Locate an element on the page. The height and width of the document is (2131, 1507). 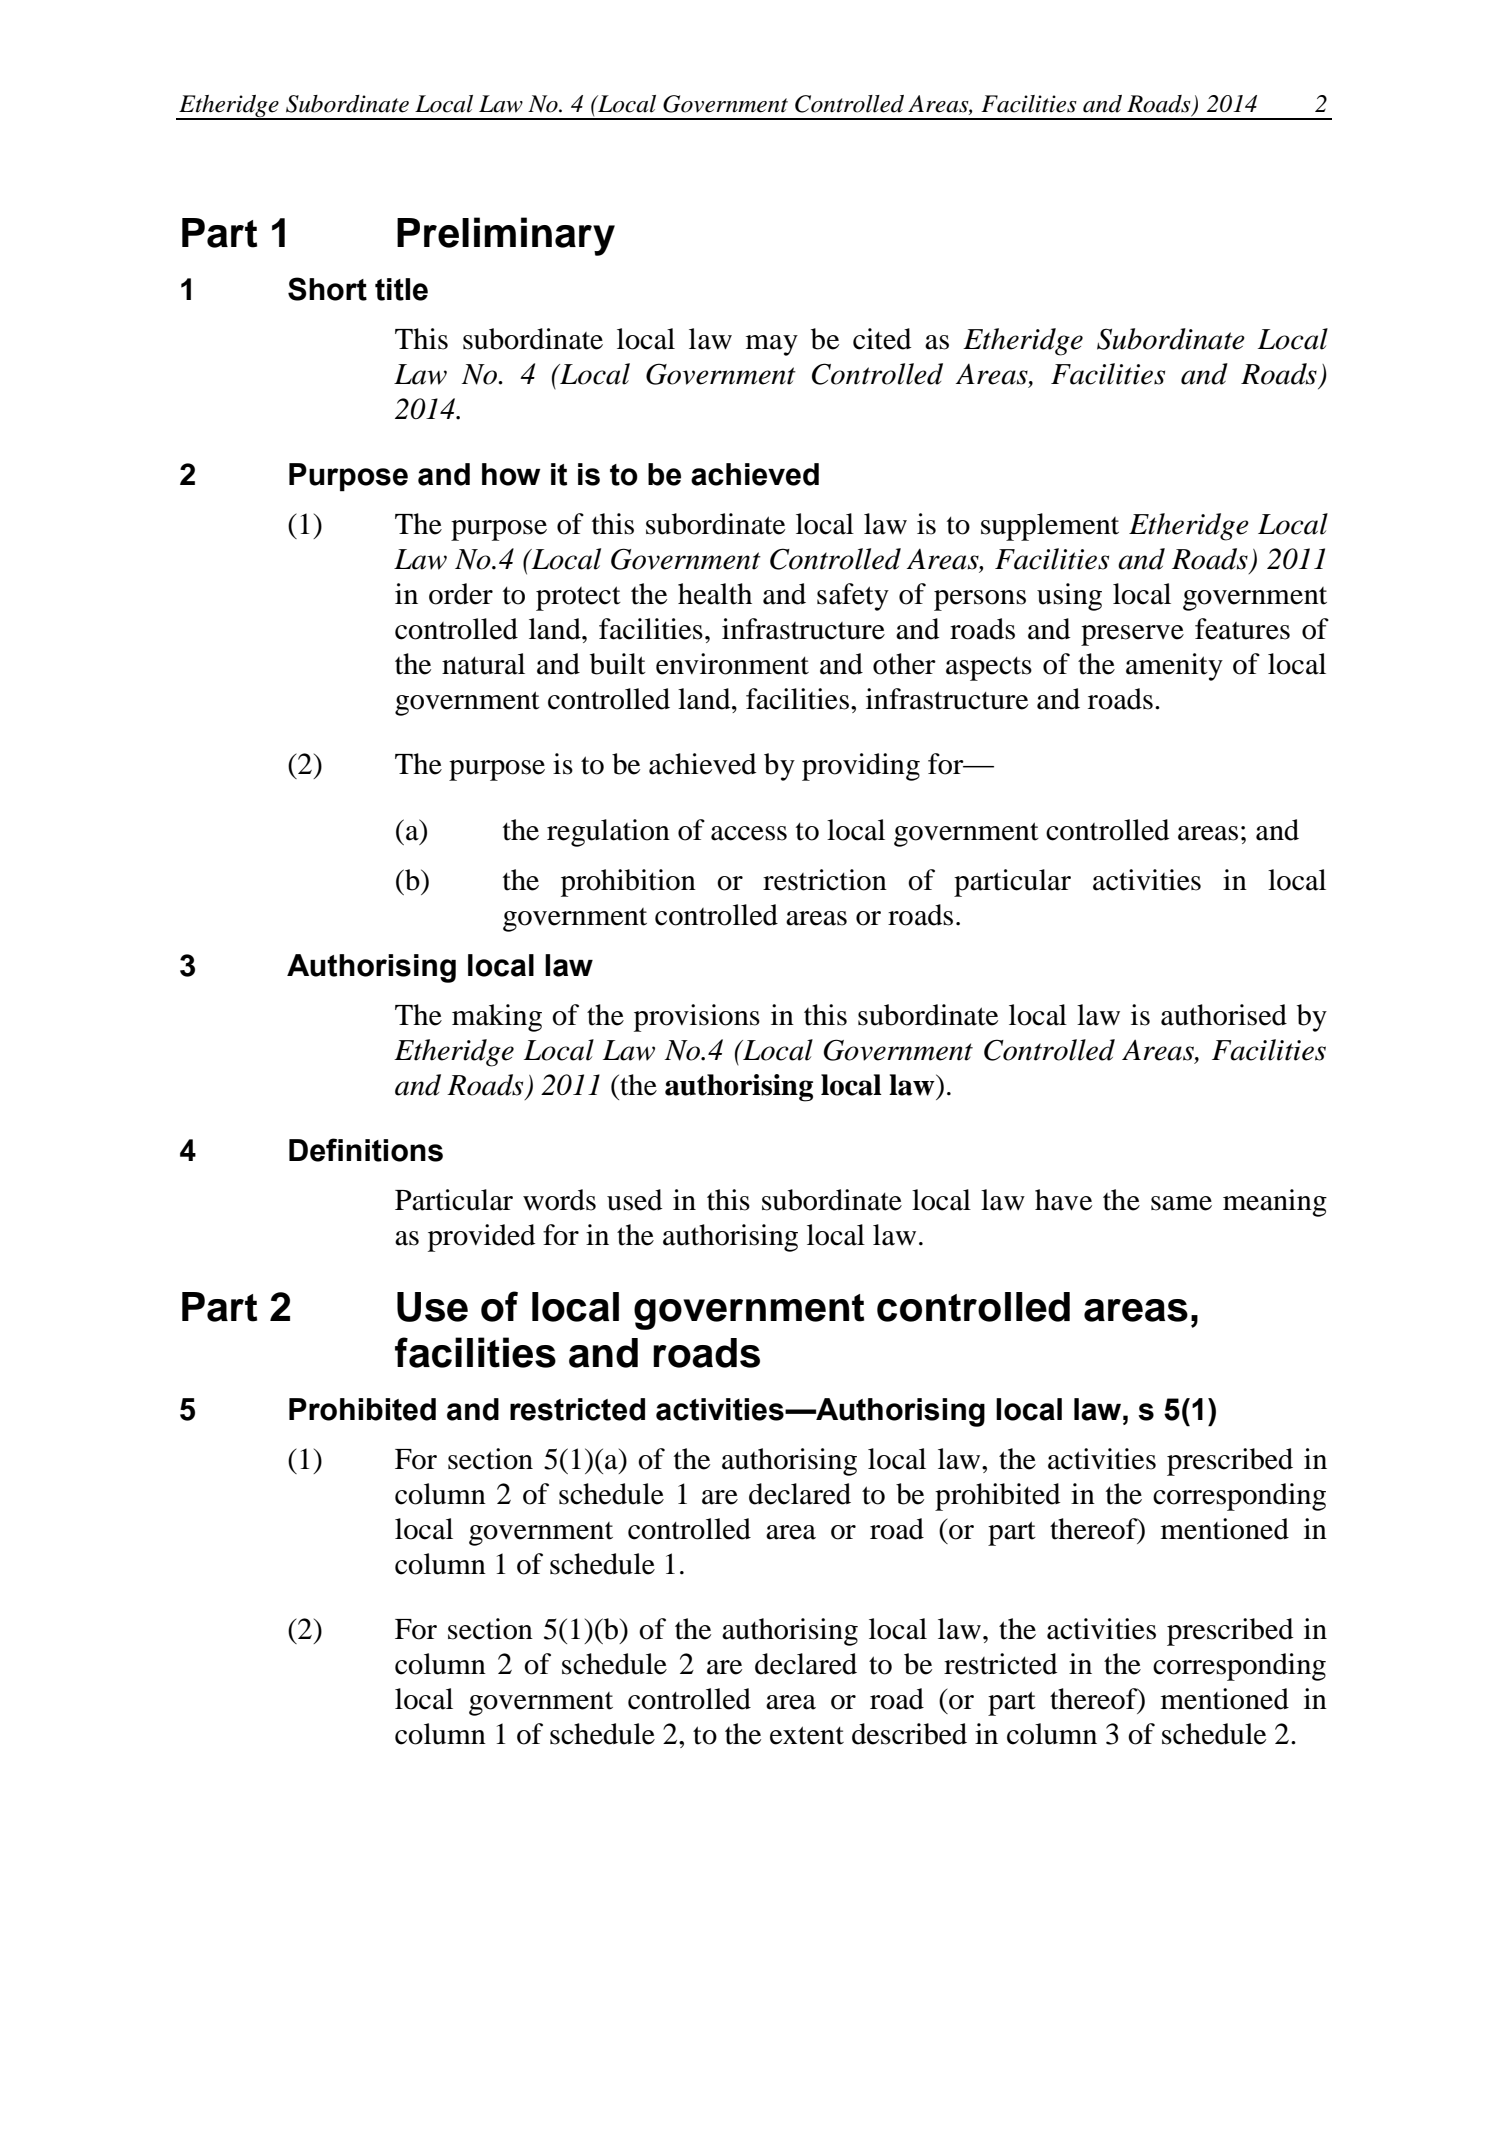
cited is located at coordinates (882, 339).
